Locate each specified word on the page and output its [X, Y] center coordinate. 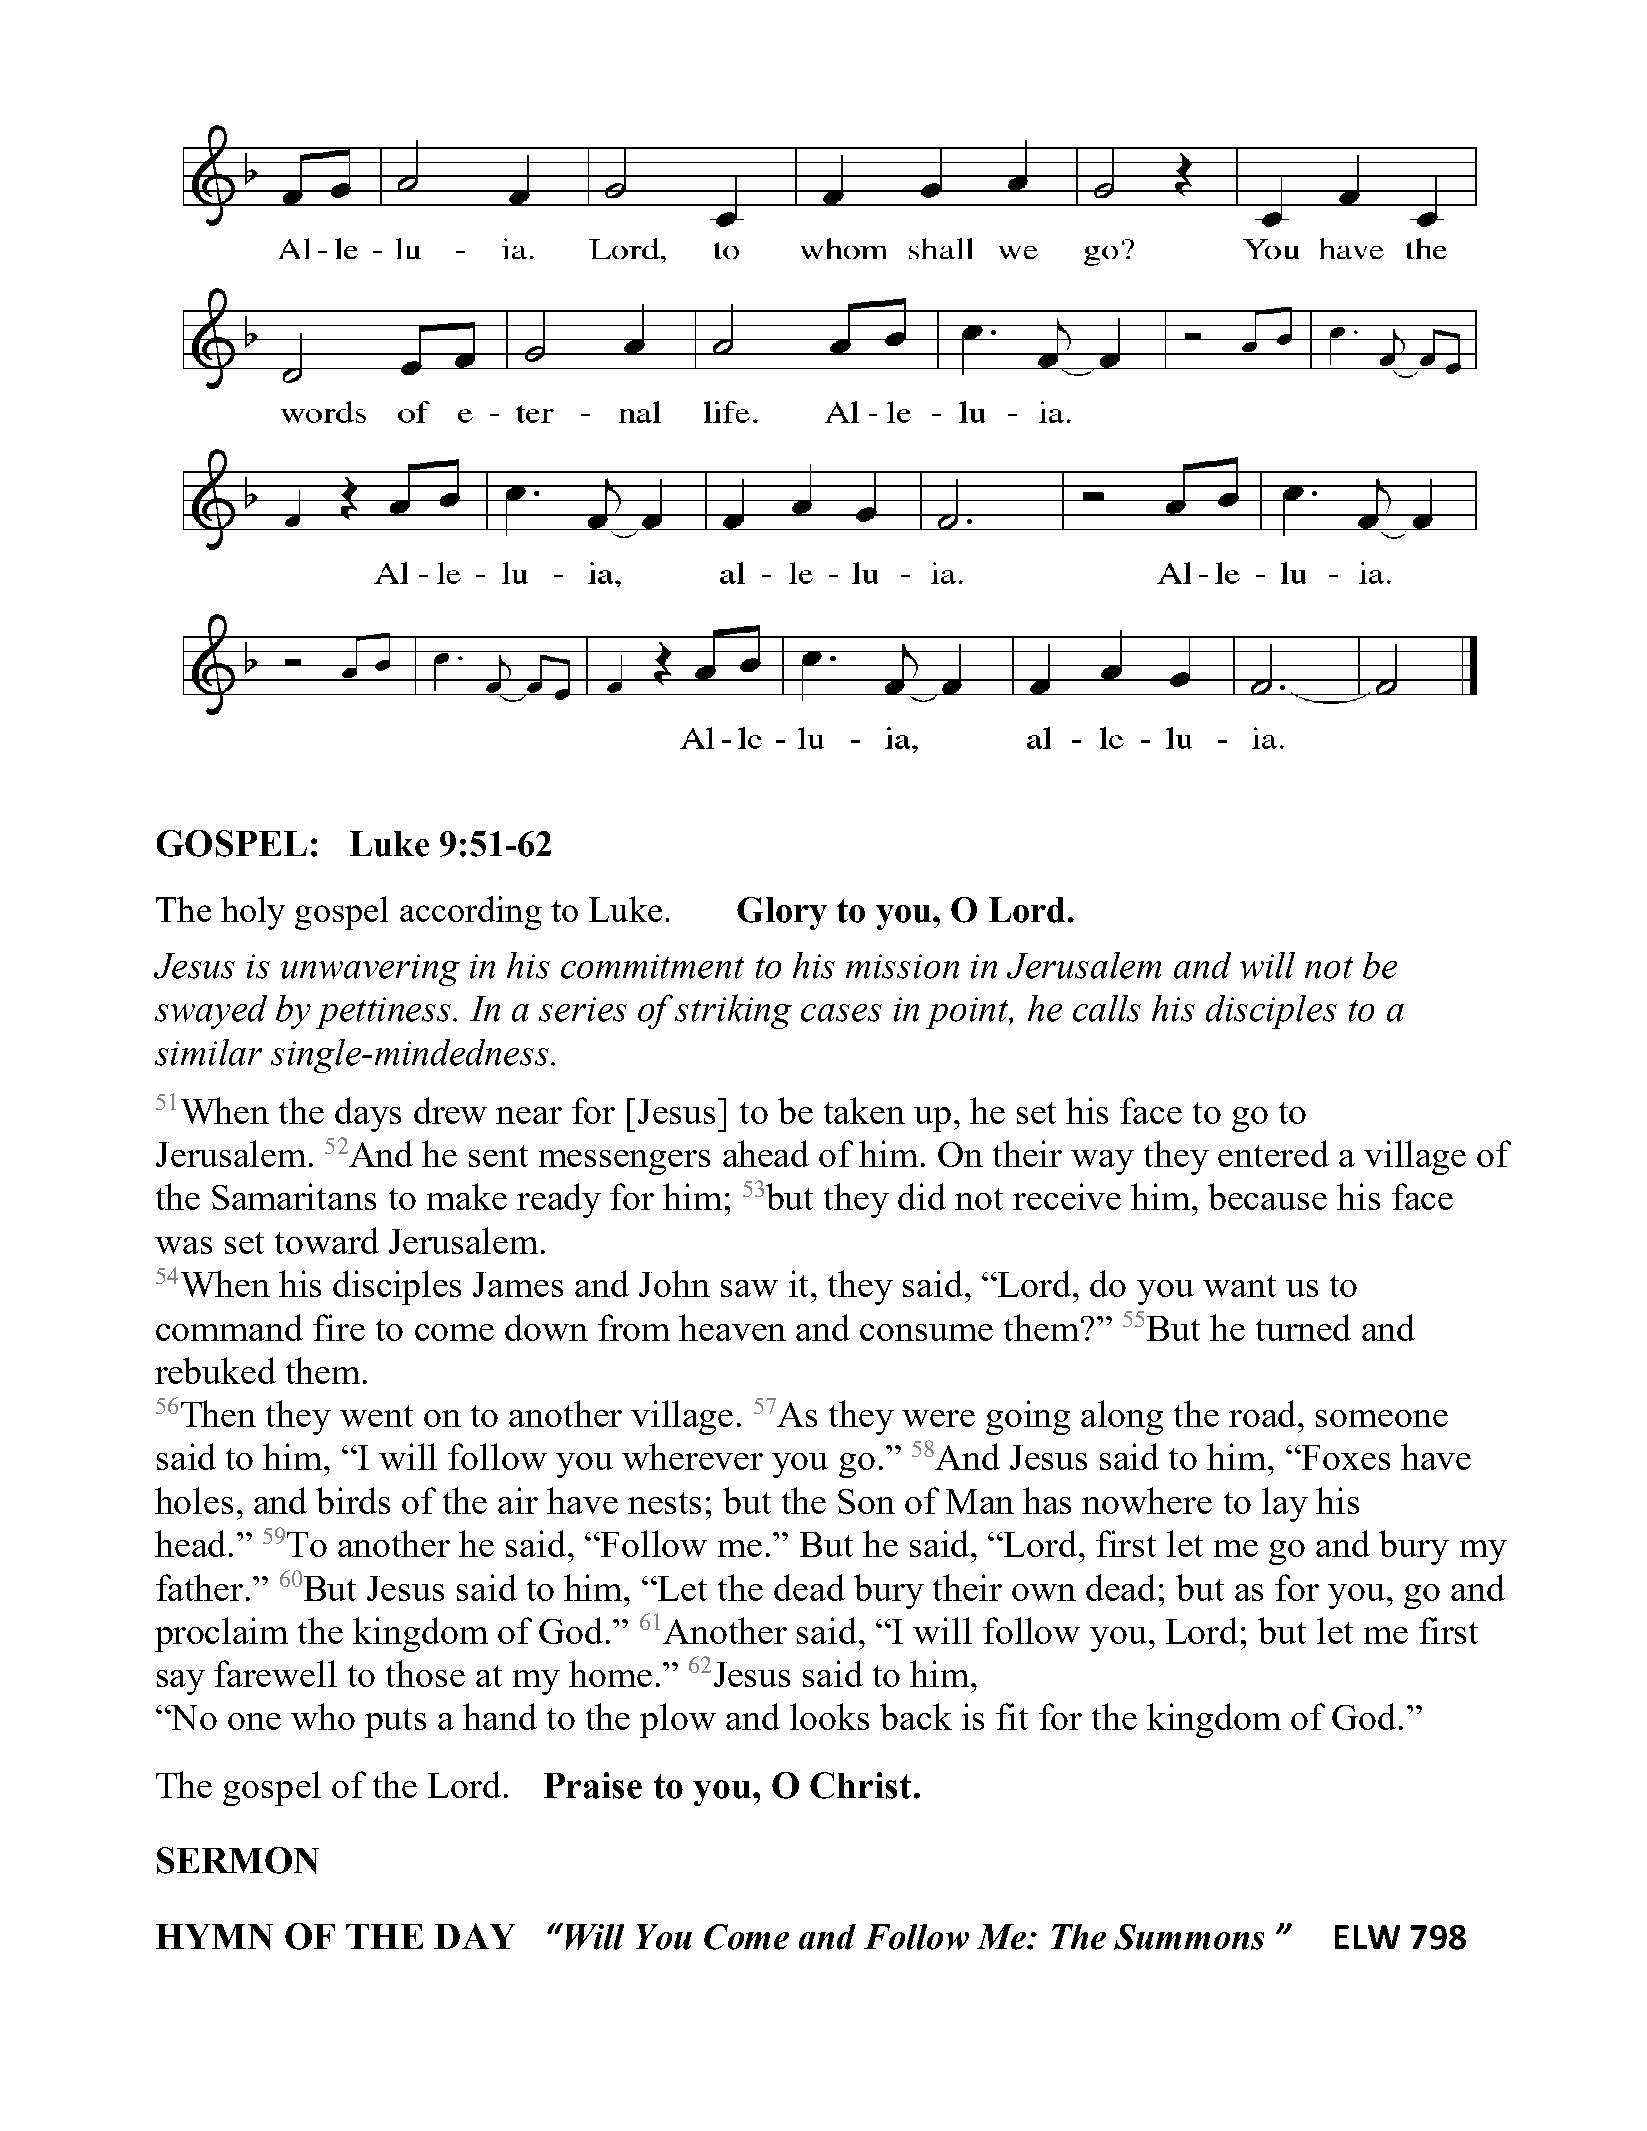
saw [749, 1288]
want [1239, 1286]
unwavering [370, 970]
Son [866, 1501]
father [199, 1587]
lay [1285, 1504]
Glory [782, 913]
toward [327, 1240]
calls [1107, 1008]
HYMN [214, 1937]
